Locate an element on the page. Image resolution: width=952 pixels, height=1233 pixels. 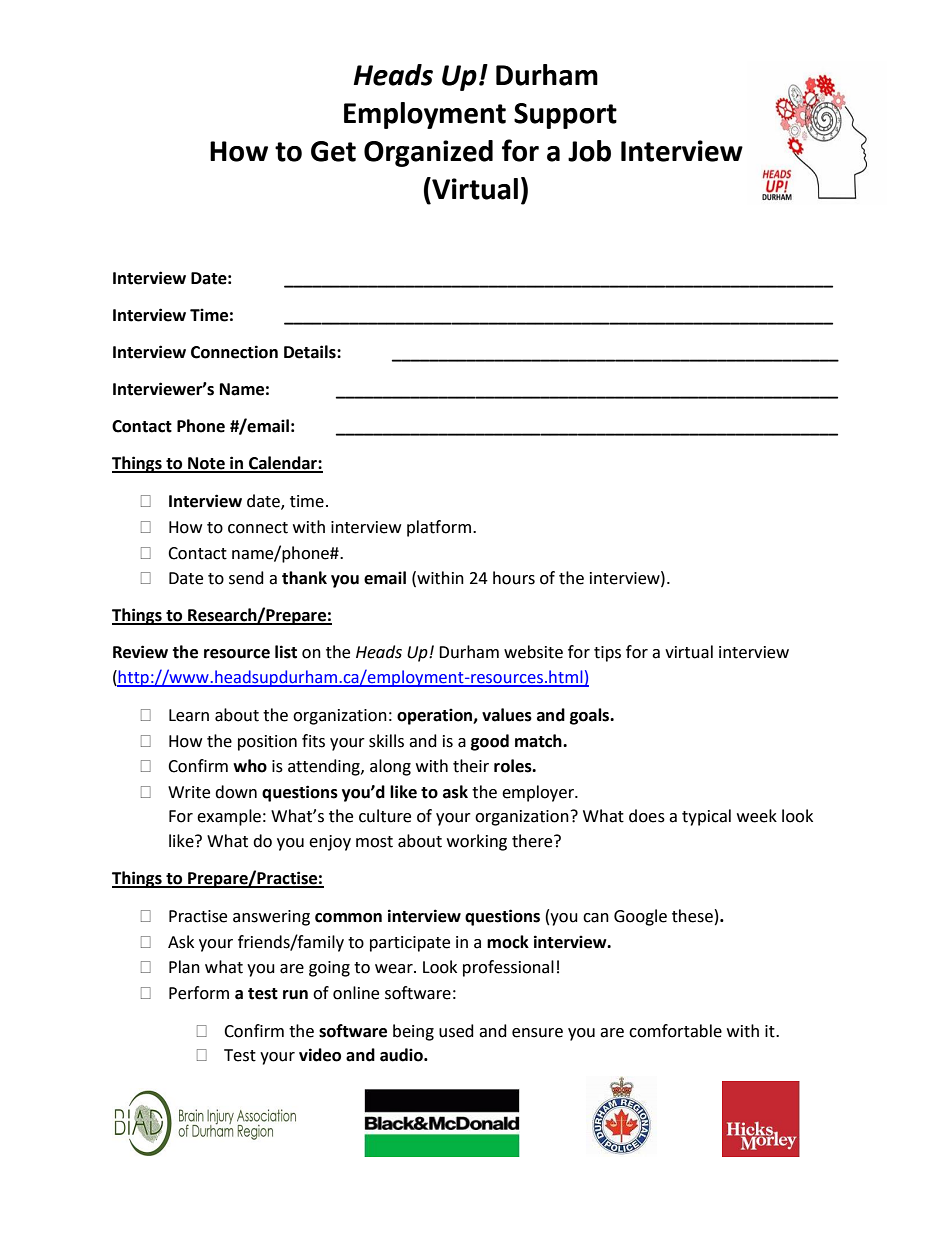
used is located at coordinates (456, 1031).
